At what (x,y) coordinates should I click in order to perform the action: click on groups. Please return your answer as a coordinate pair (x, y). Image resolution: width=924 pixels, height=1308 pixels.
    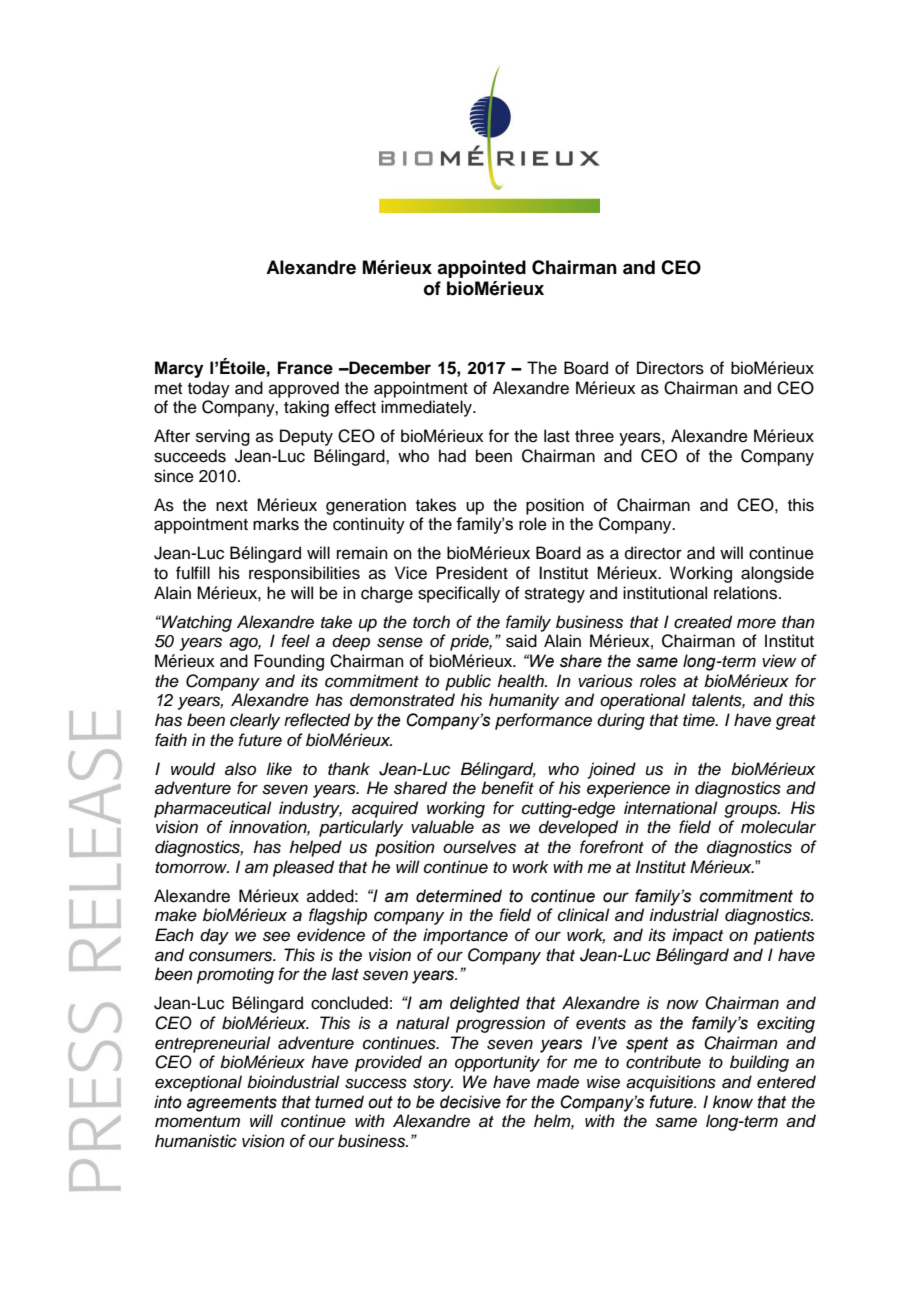
    Looking at the image, I should click on (752, 811).
